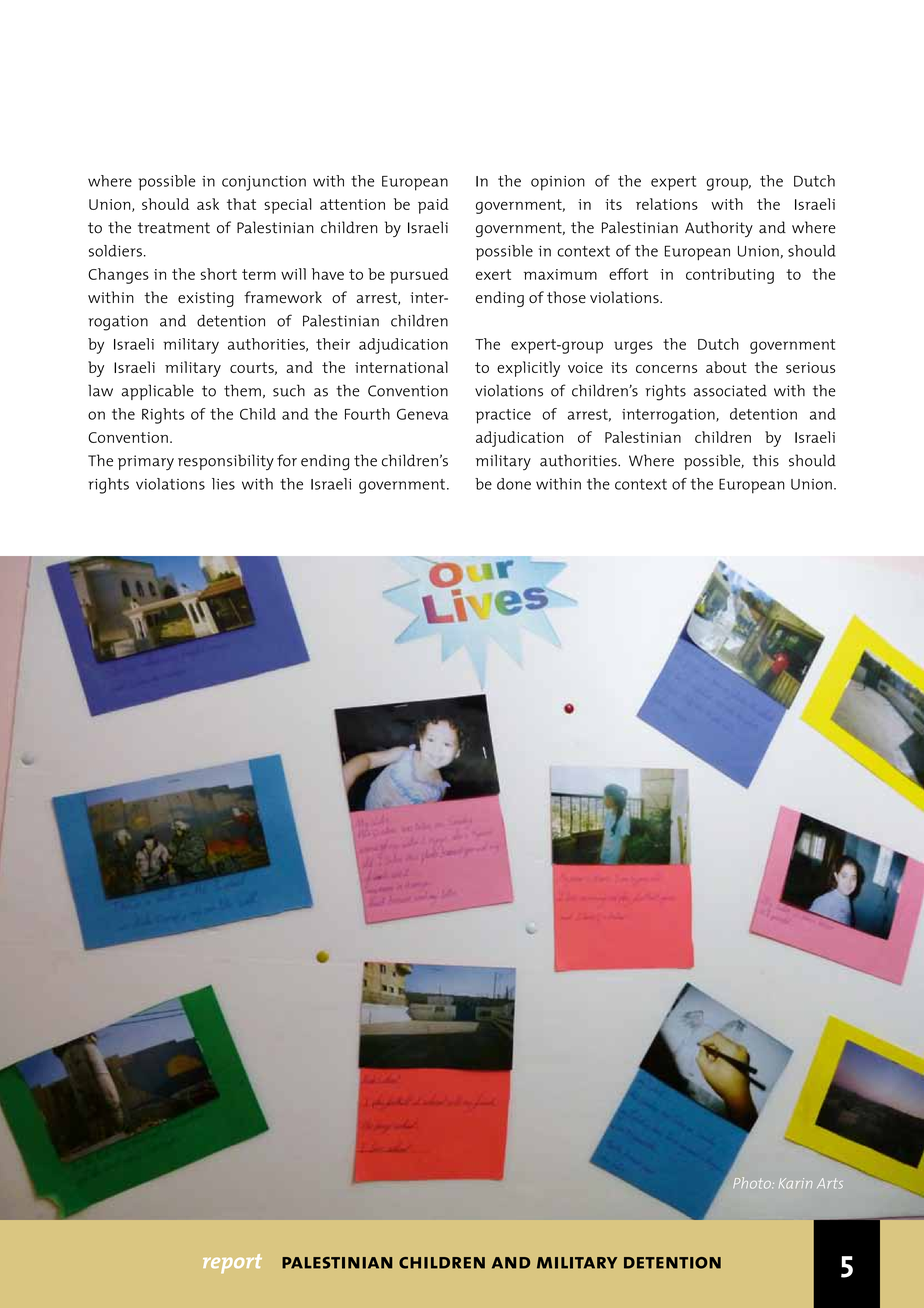 The image size is (924, 1308). What do you see at coordinates (223, 484) in the page?
I see `lies` at bounding box center [223, 484].
